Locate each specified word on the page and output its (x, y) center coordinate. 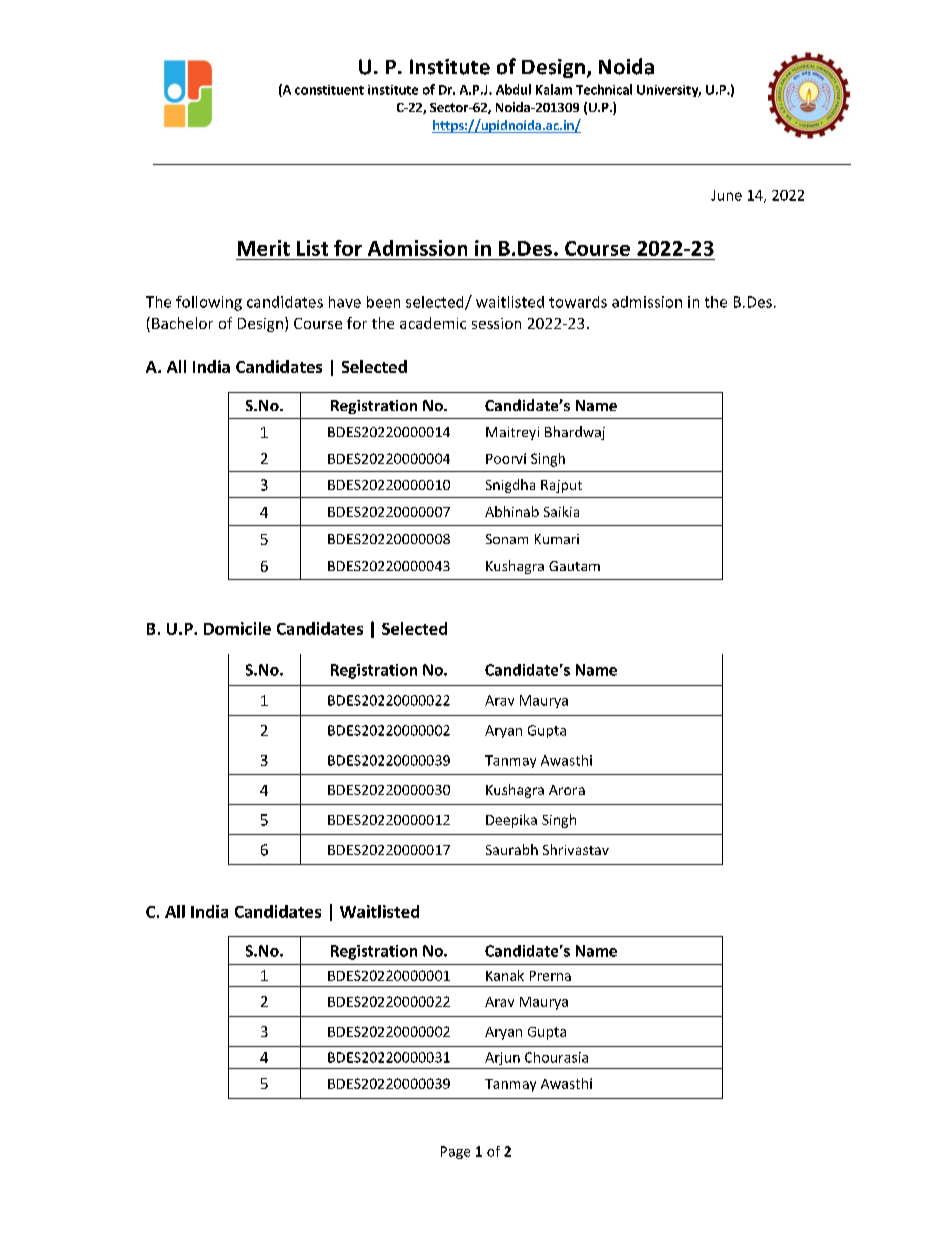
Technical (604, 89)
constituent (329, 90)
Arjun (502, 1058)
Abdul (513, 89)
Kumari (557, 539)
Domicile (237, 628)
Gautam (574, 566)
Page (455, 1152)
